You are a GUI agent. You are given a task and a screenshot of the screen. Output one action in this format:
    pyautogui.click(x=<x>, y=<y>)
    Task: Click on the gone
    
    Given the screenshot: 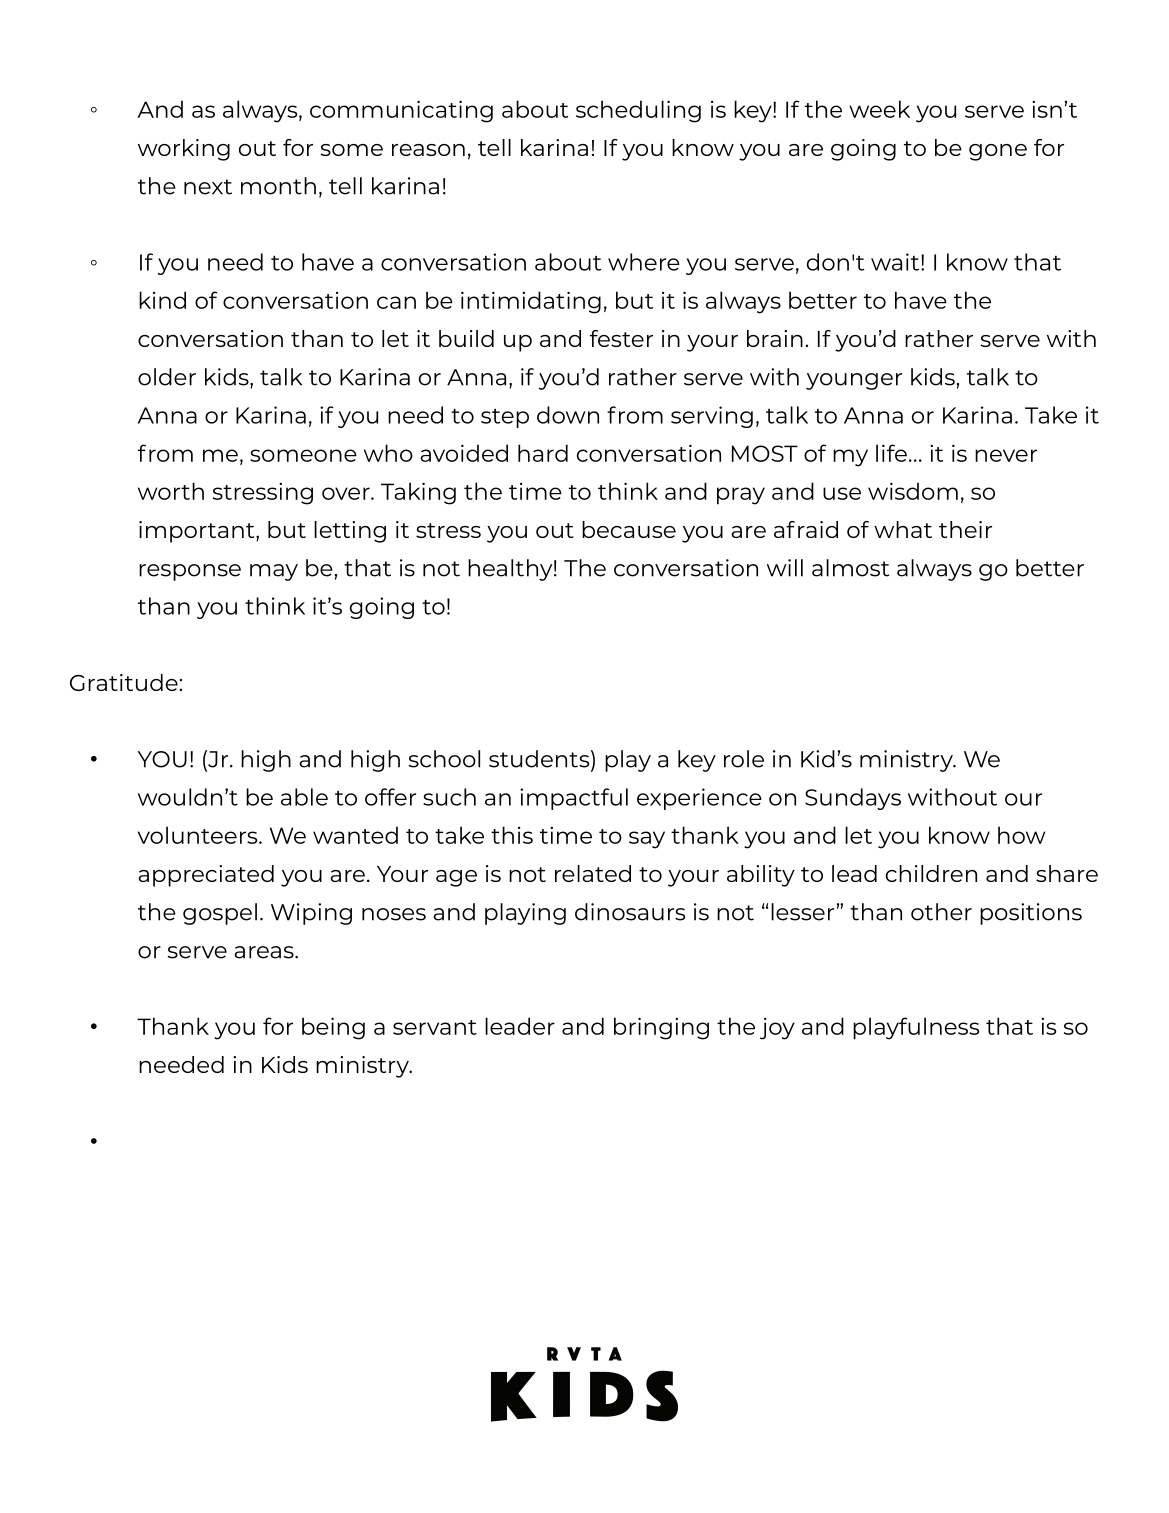 What is the action you would take?
    pyautogui.click(x=998, y=152)
